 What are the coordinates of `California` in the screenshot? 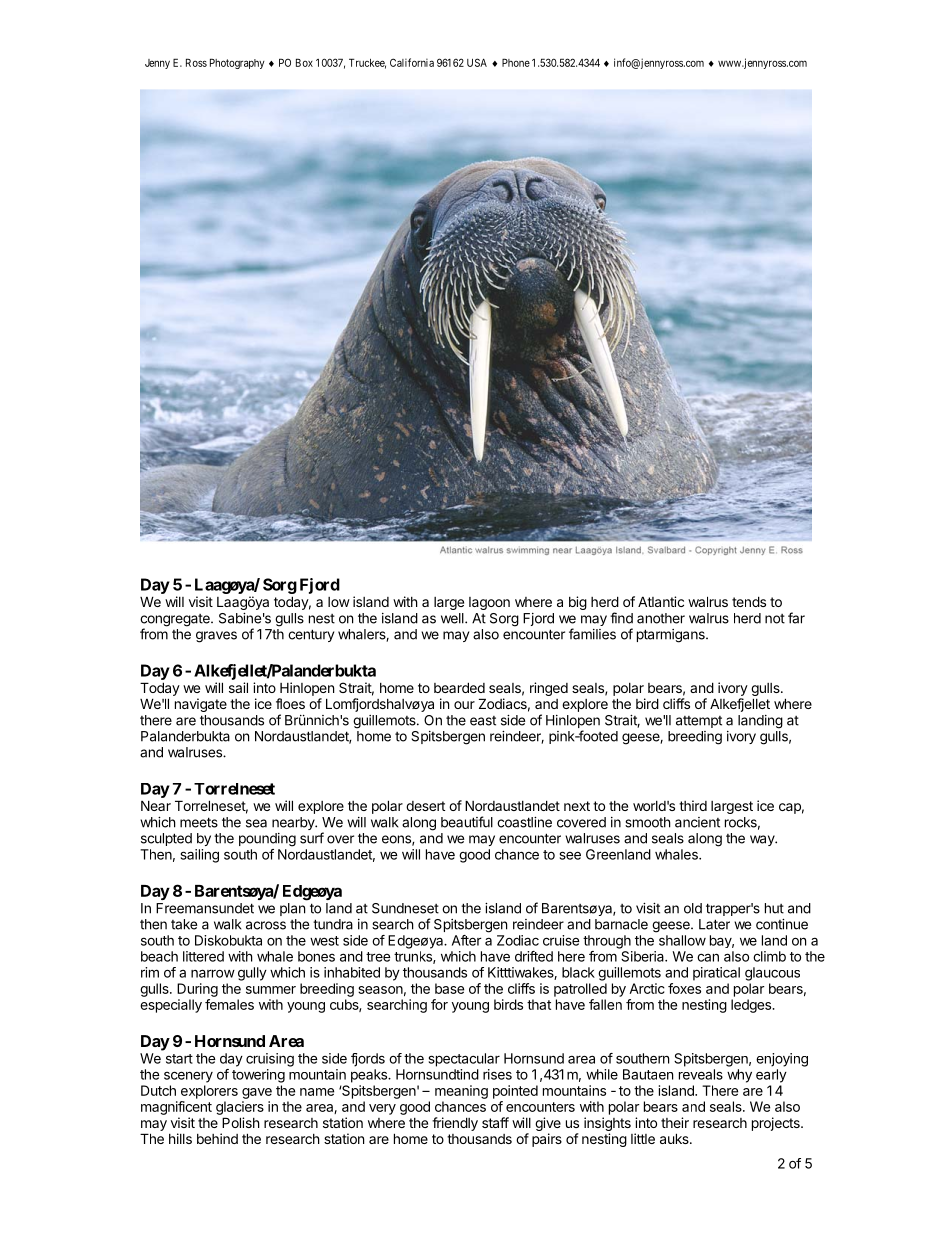 It's located at (412, 62).
